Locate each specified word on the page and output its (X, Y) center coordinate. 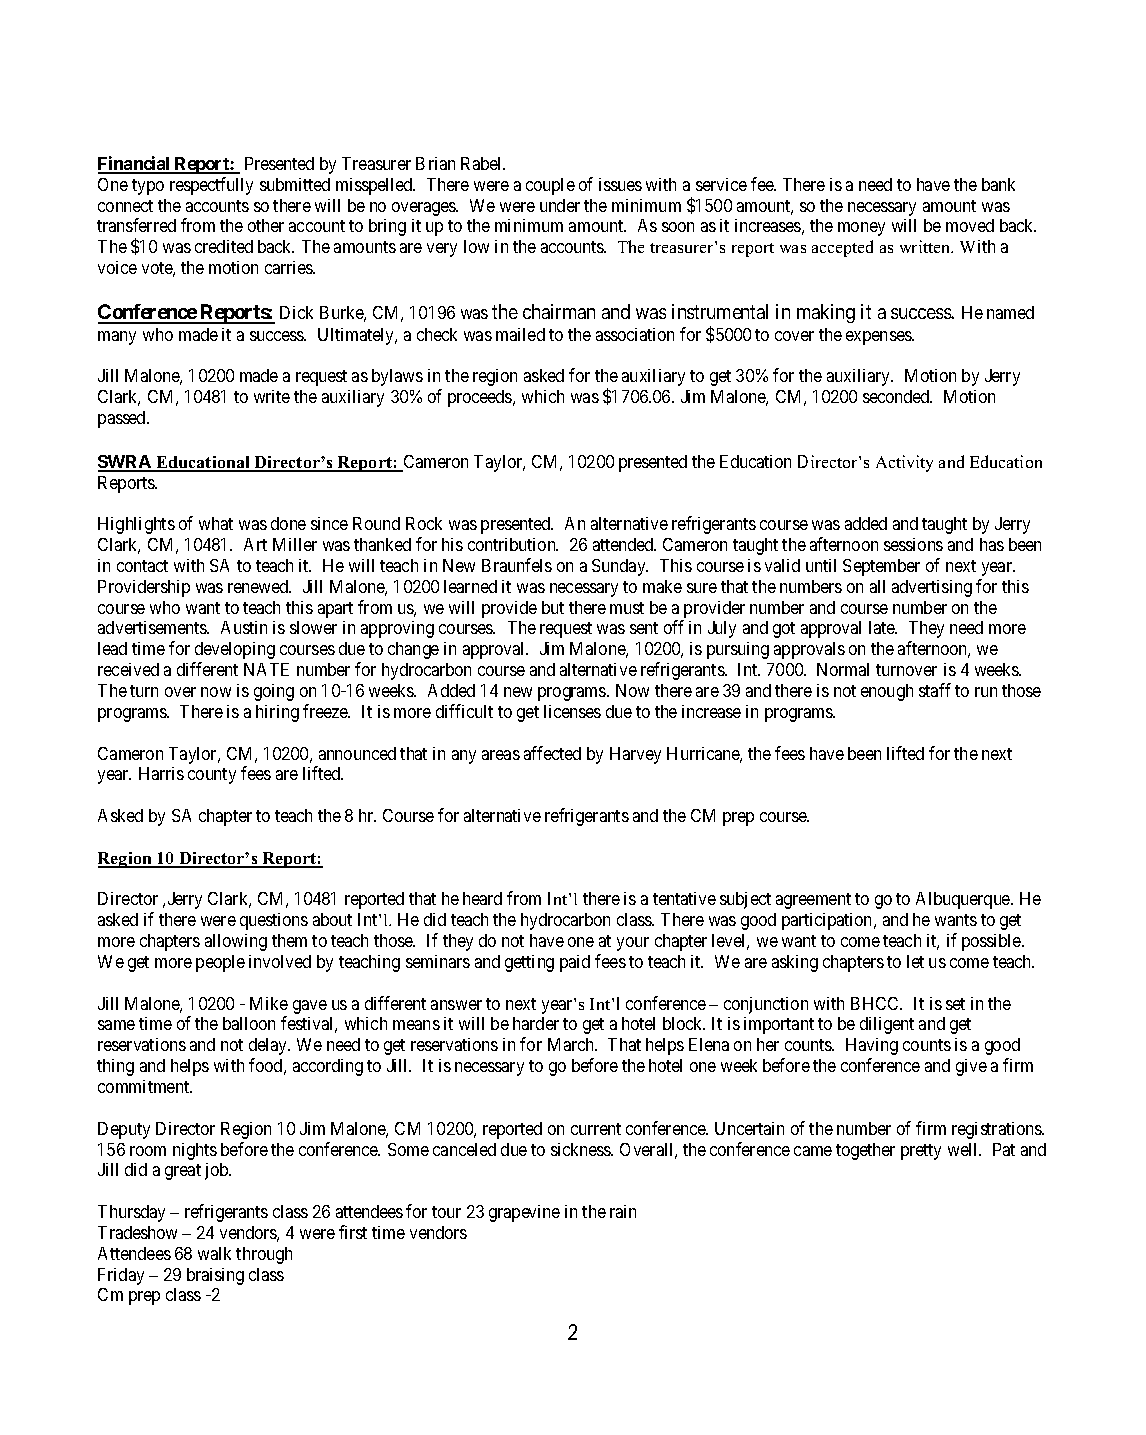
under (560, 205)
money (861, 229)
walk (214, 1253)
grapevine (524, 1213)
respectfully (211, 186)
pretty (921, 1152)
